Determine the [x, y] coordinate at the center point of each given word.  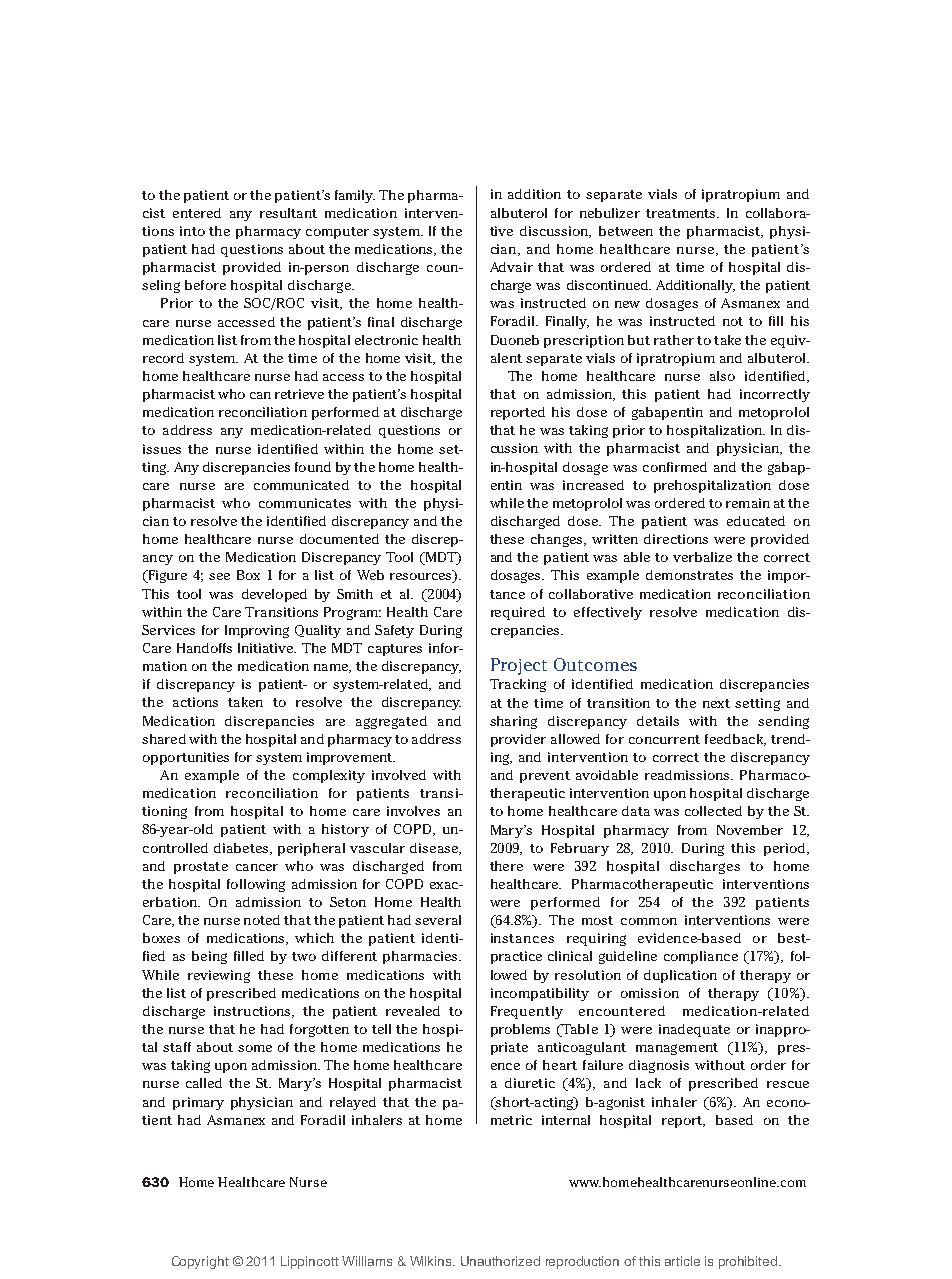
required [518, 613]
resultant [288, 213]
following [256, 885]
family [355, 196]
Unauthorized [500, 1261]
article [682, 1261]
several [438, 920]
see [219, 576]
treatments [682, 213]
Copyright [200, 1262]
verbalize [702, 557]
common [649, 921]
